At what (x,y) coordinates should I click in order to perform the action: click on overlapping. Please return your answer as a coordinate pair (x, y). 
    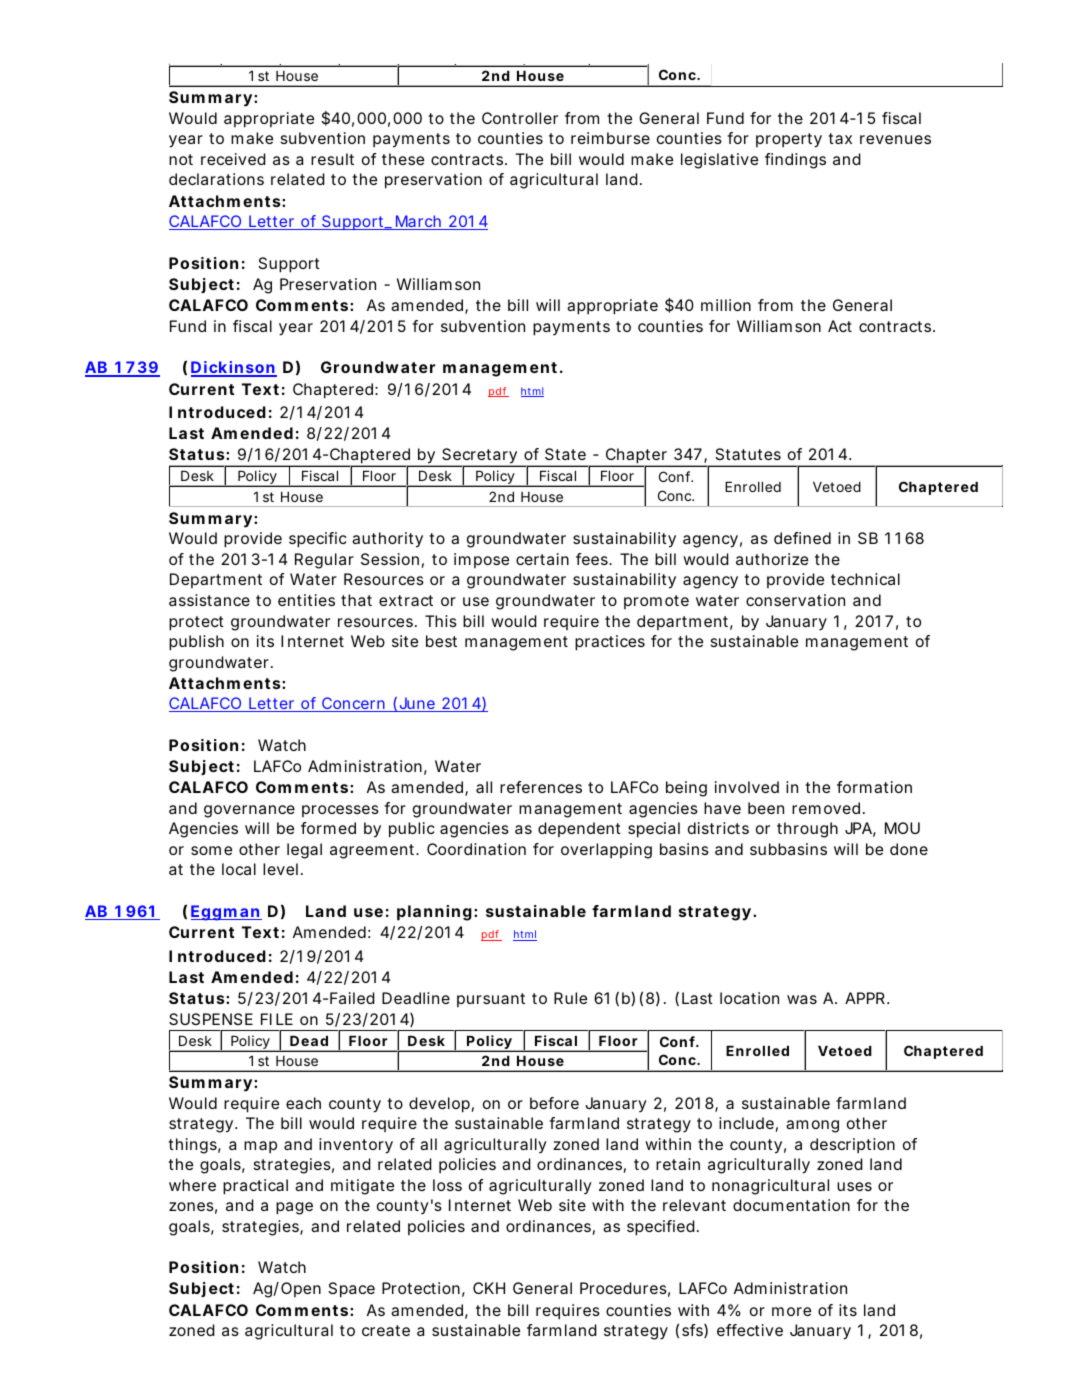
    Looking at the image, I should click on (606, 851).
